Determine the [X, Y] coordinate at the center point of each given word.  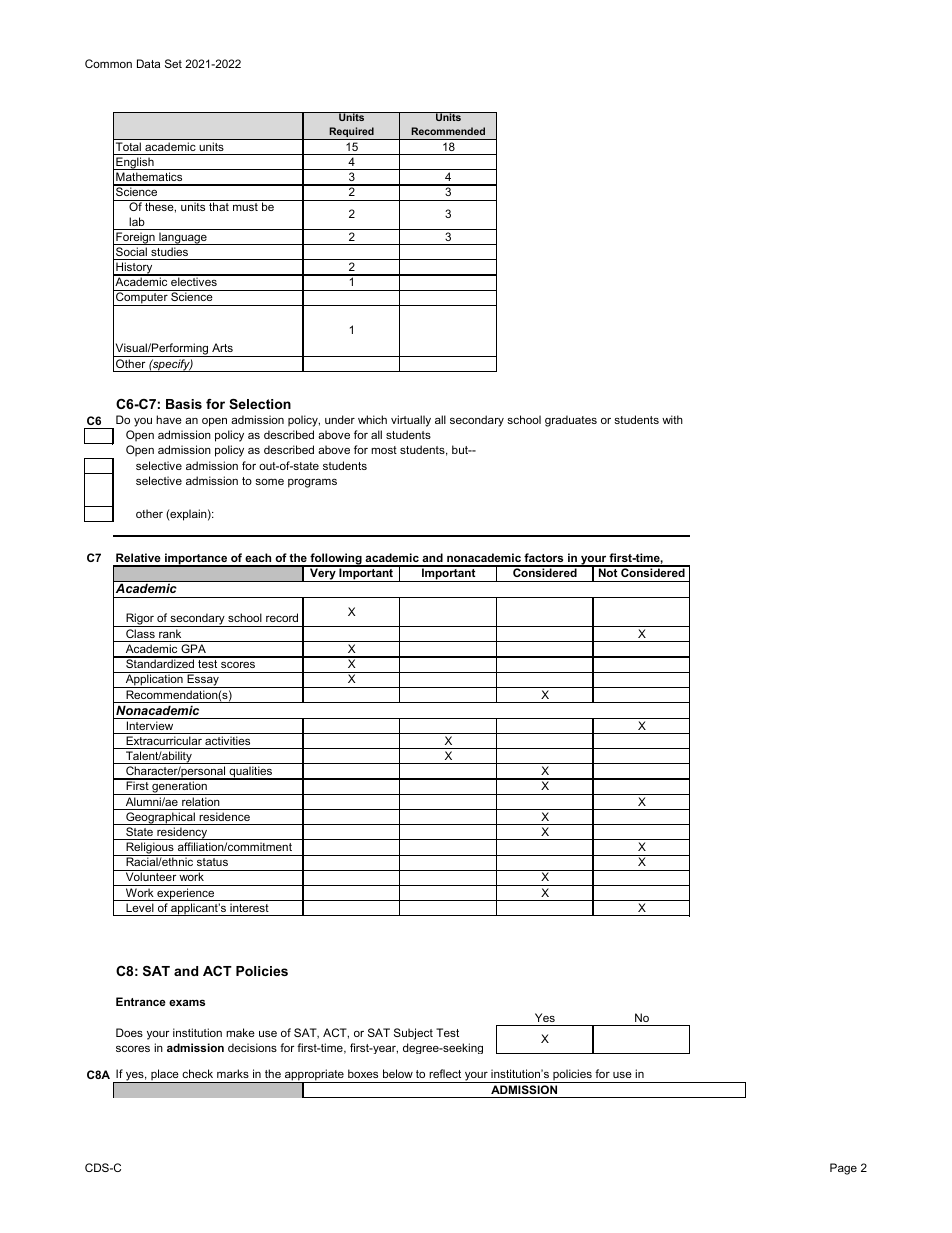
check [197, 1073]
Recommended [448, 131]
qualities [251, 773]
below [398, 1073]
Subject [413, 1034]
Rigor [140, 620]
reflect [445, 1073]
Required [351, 133]
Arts [222, 347]
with [672, 419]
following [336, 560]
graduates [571, 421]
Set [173, 63]
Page [843, 1169]
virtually [411, 421]
